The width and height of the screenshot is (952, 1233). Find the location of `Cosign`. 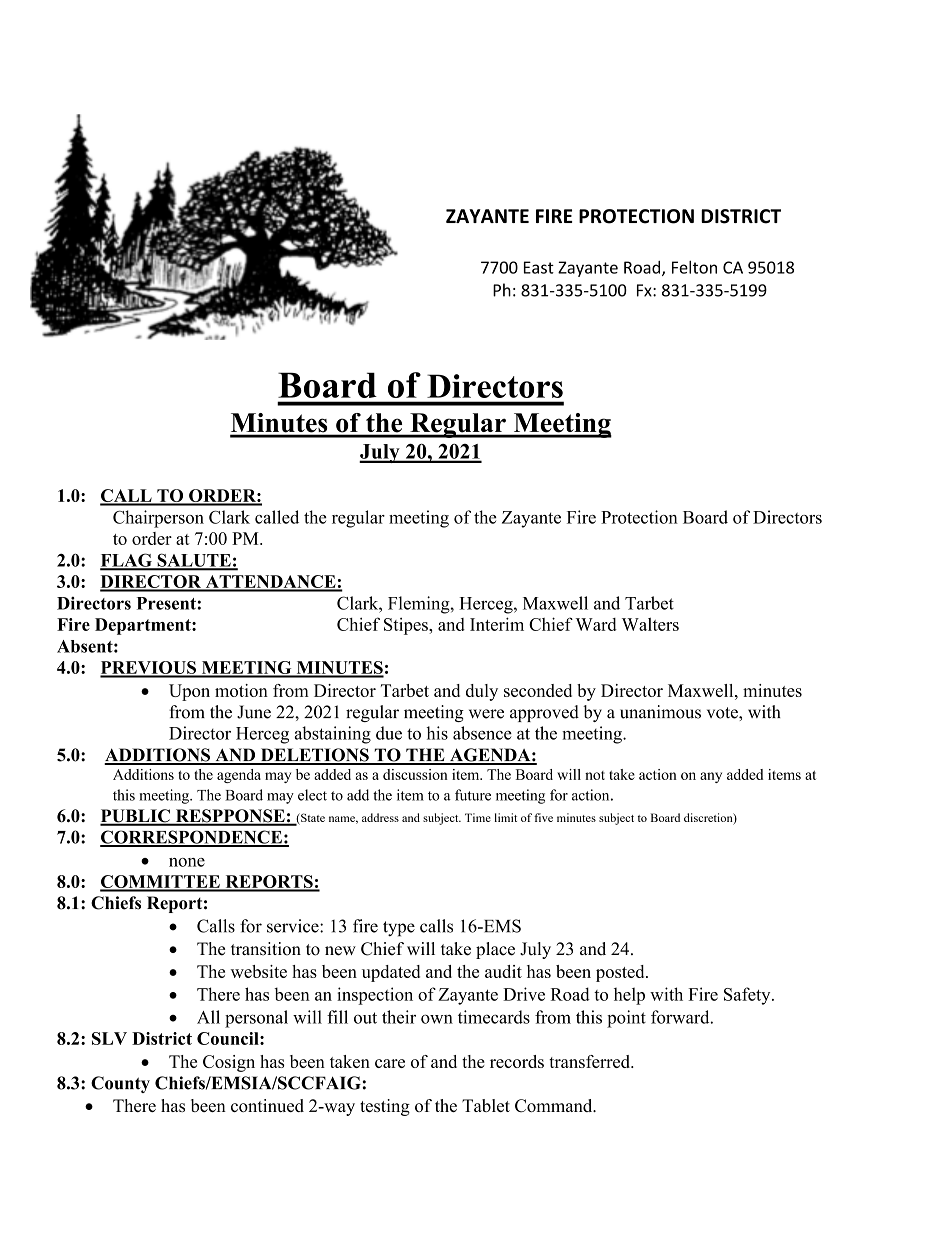

Cosign is located at coordinates (229, 1063).
